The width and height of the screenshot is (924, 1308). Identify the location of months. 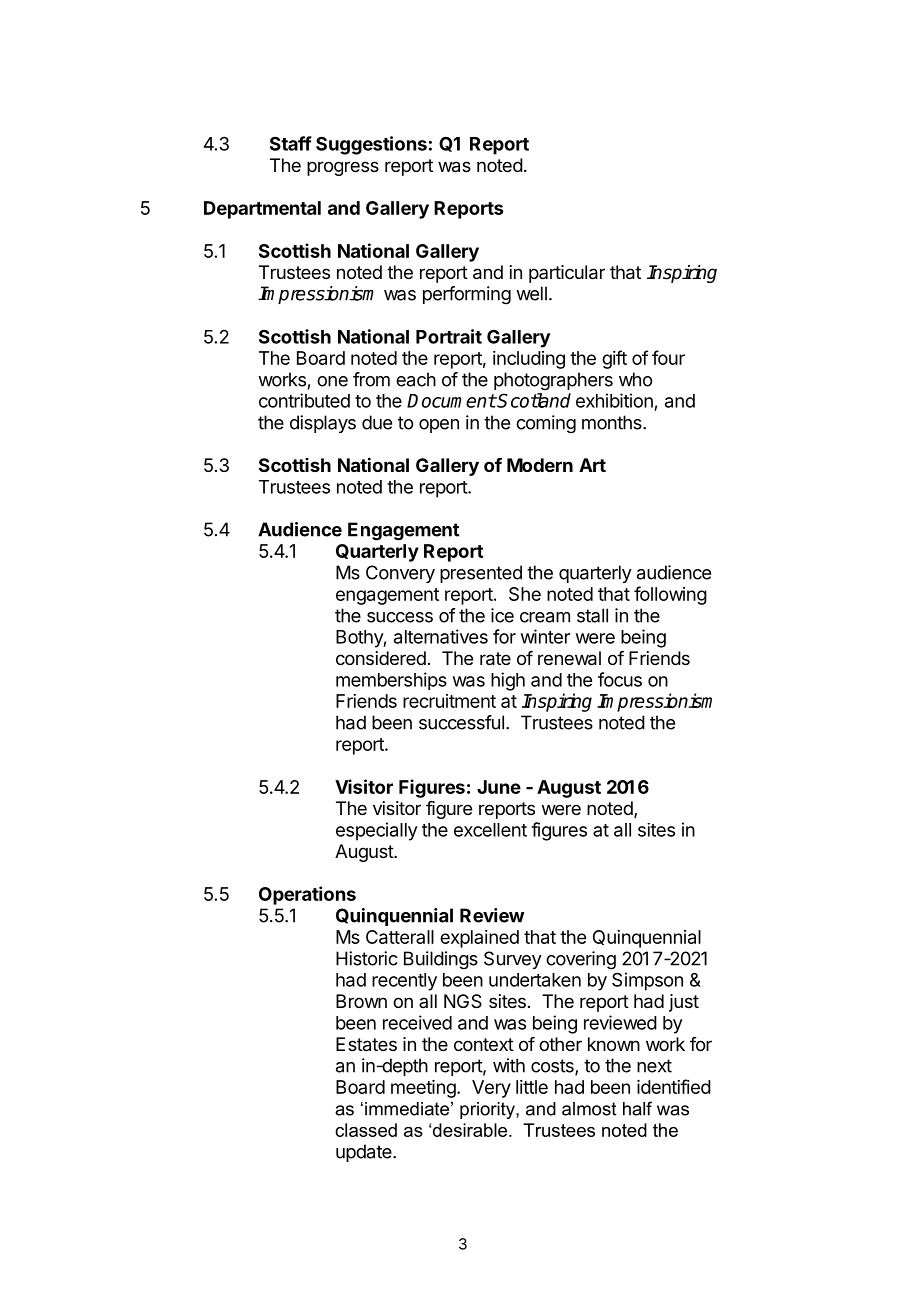
(613, 422).
